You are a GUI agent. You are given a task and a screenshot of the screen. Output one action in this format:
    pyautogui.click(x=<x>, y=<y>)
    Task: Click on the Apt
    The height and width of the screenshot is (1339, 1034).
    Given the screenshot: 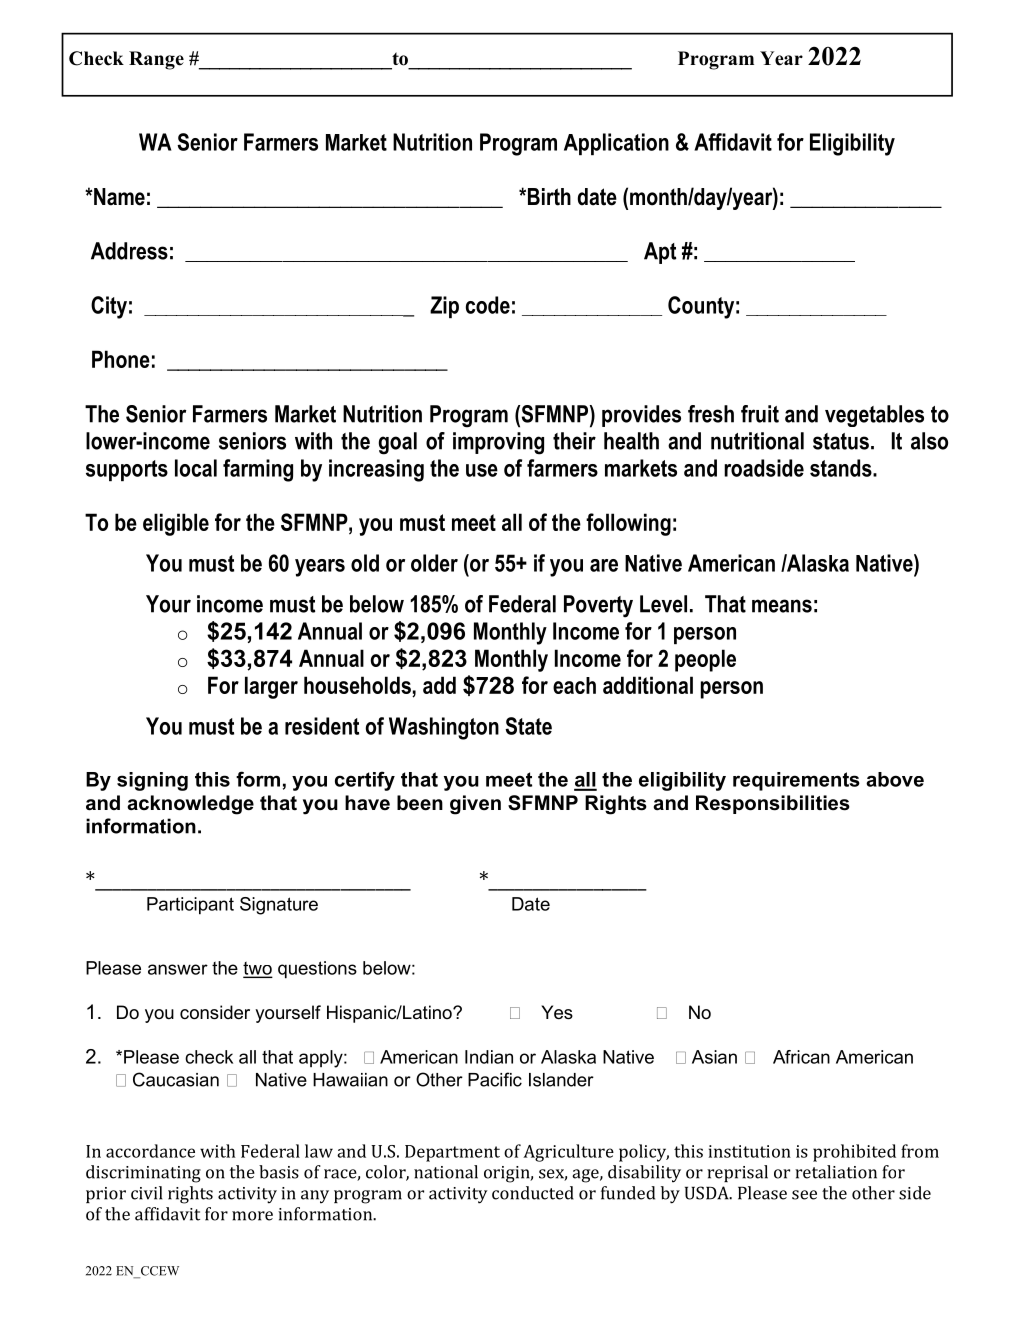 What is the action you would take?
    pyautogui.click(x=660, y=253)
